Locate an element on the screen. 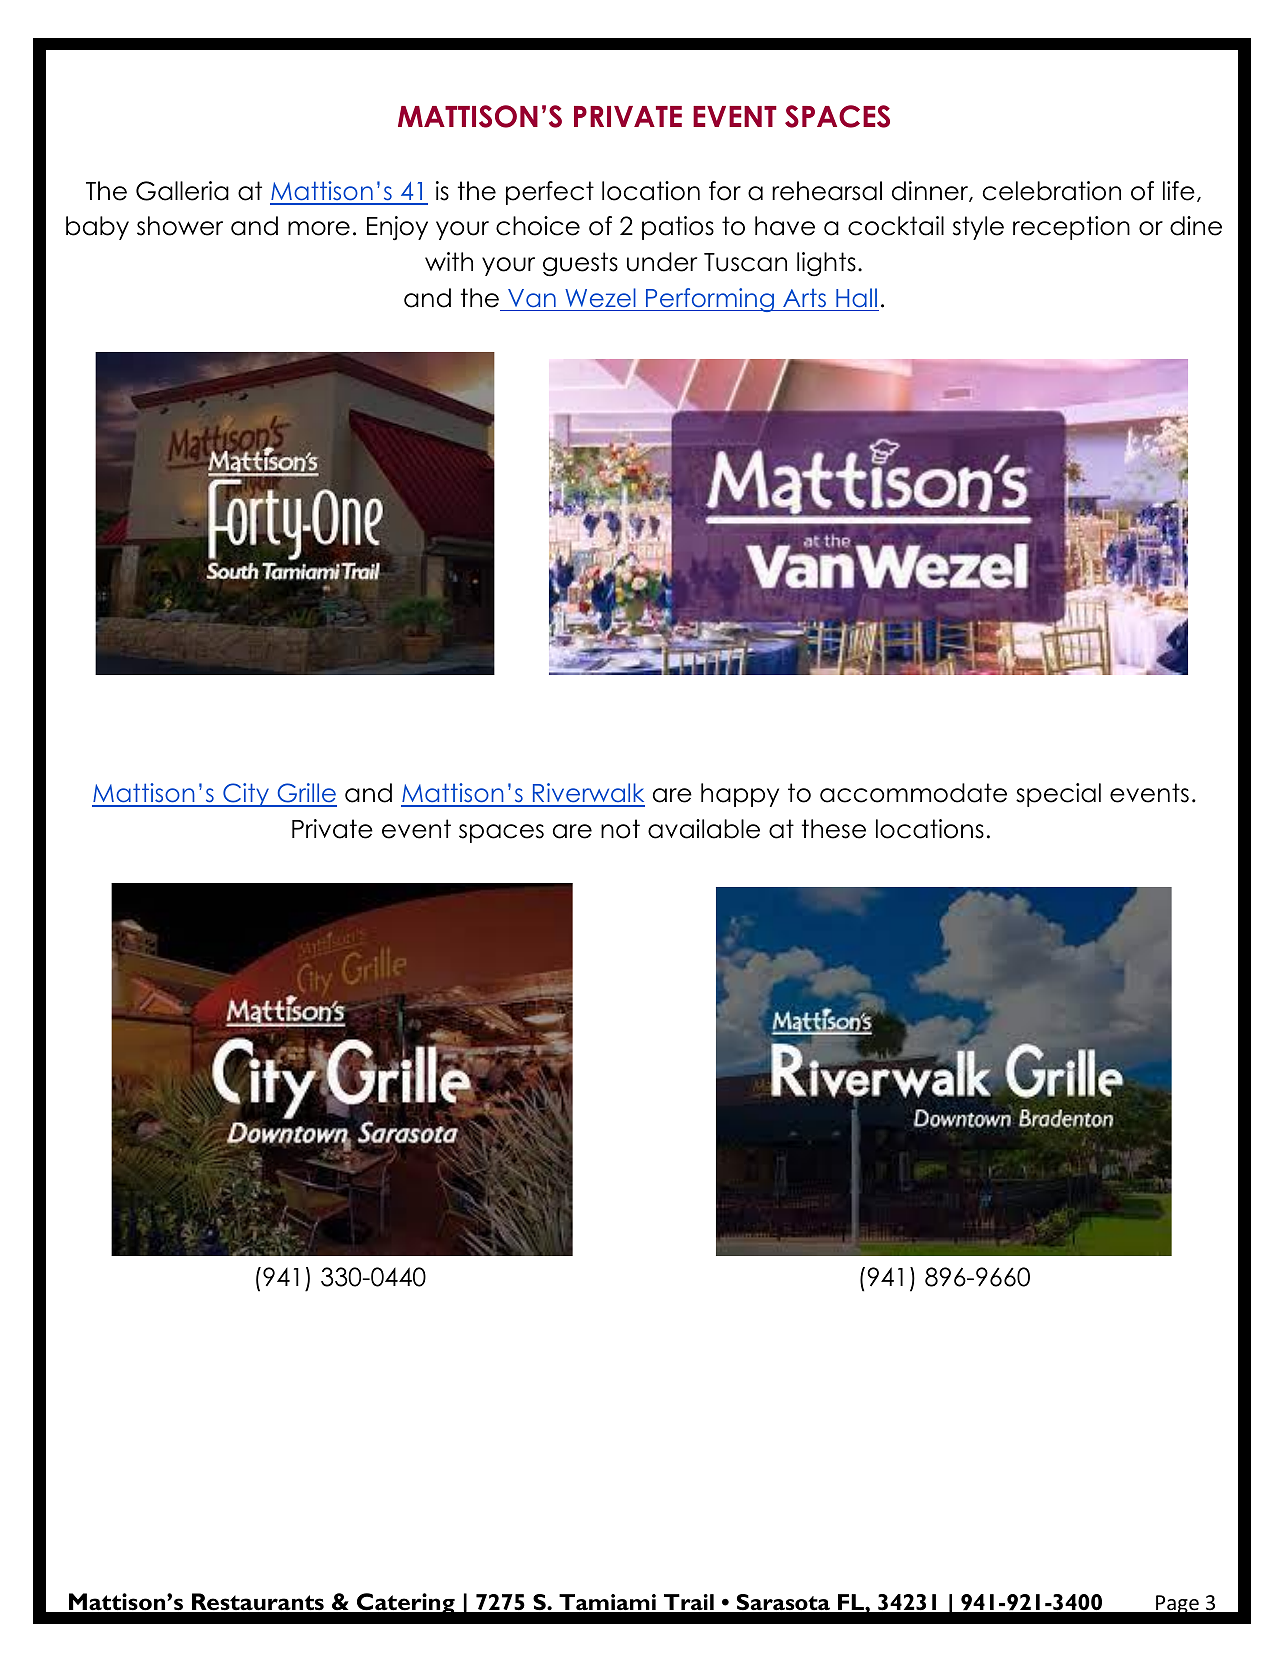  Performing is located at coordinates (710, 300).
